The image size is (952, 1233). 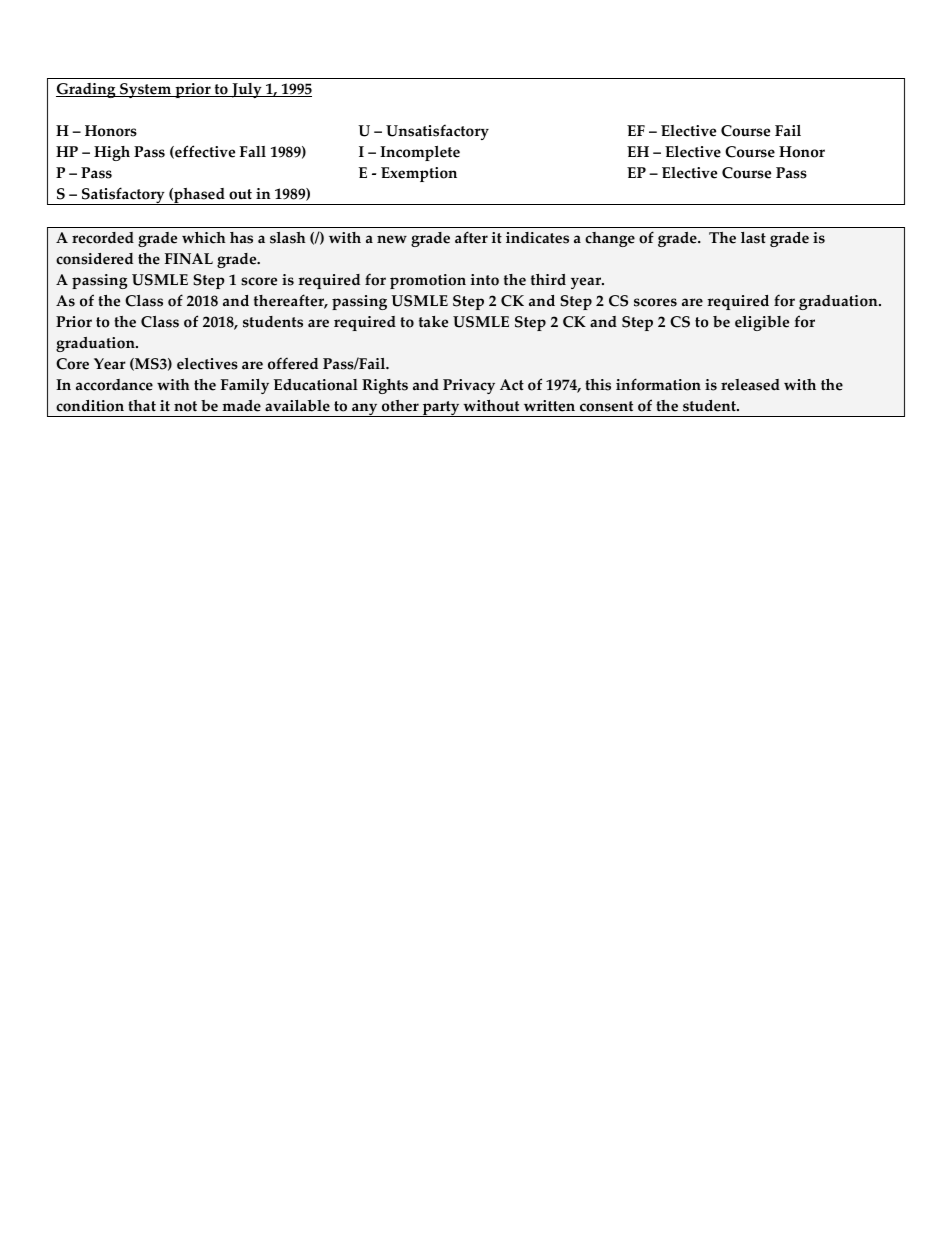 I want to click on not, so click(x=185, y=406).
